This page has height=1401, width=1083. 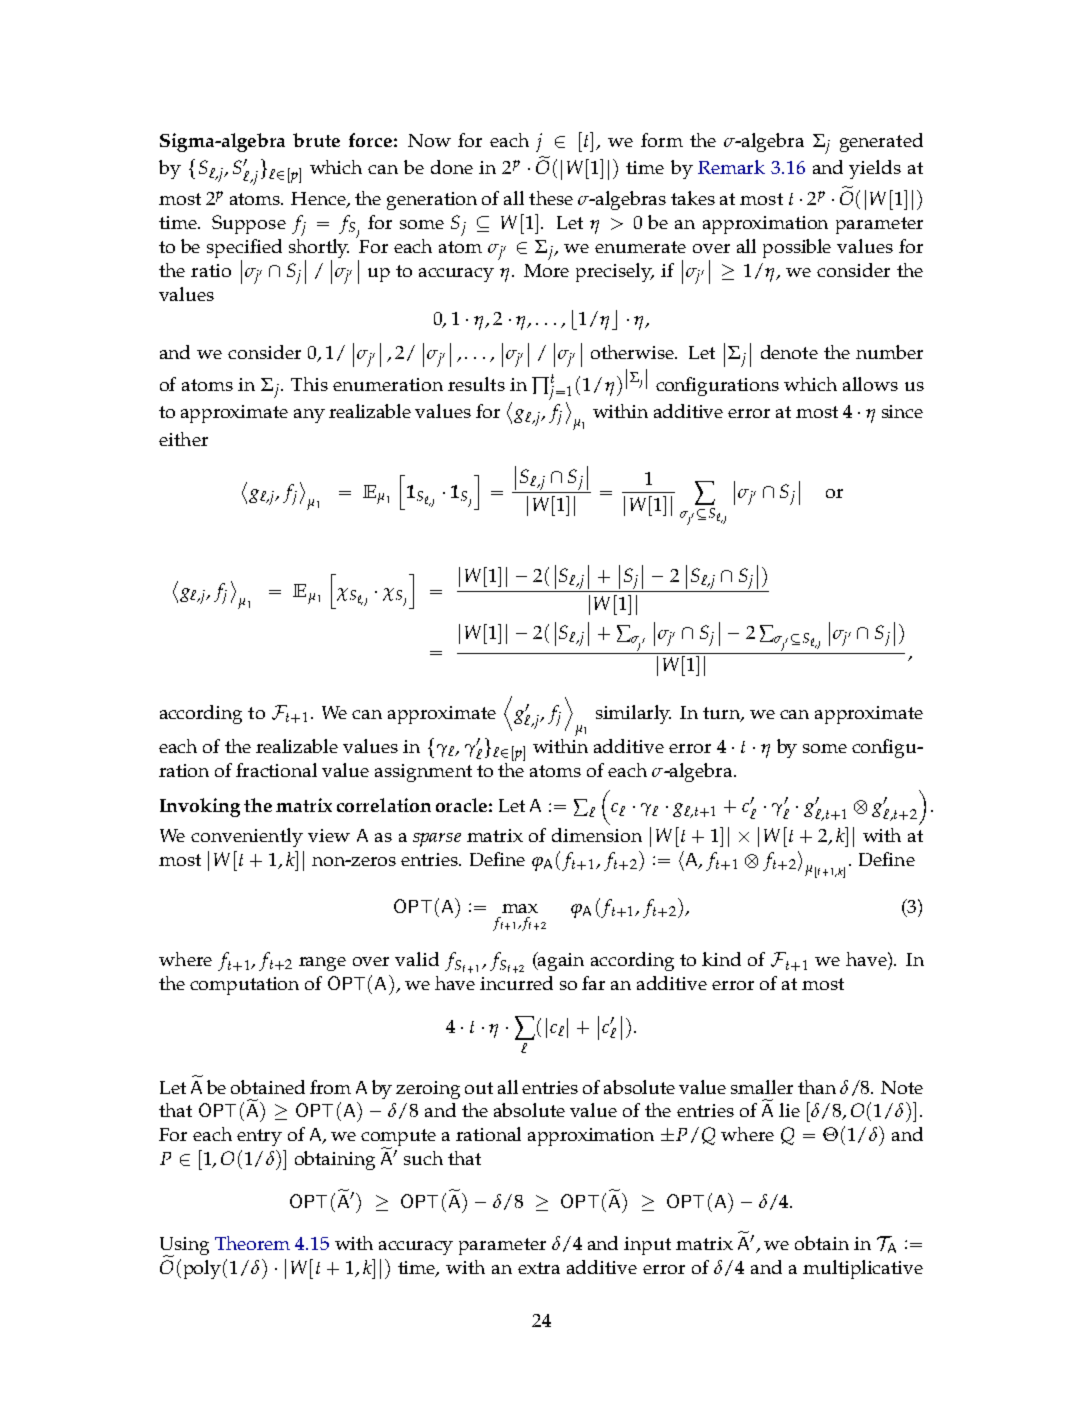 I want to click on these, so click(x=551, y=198).
